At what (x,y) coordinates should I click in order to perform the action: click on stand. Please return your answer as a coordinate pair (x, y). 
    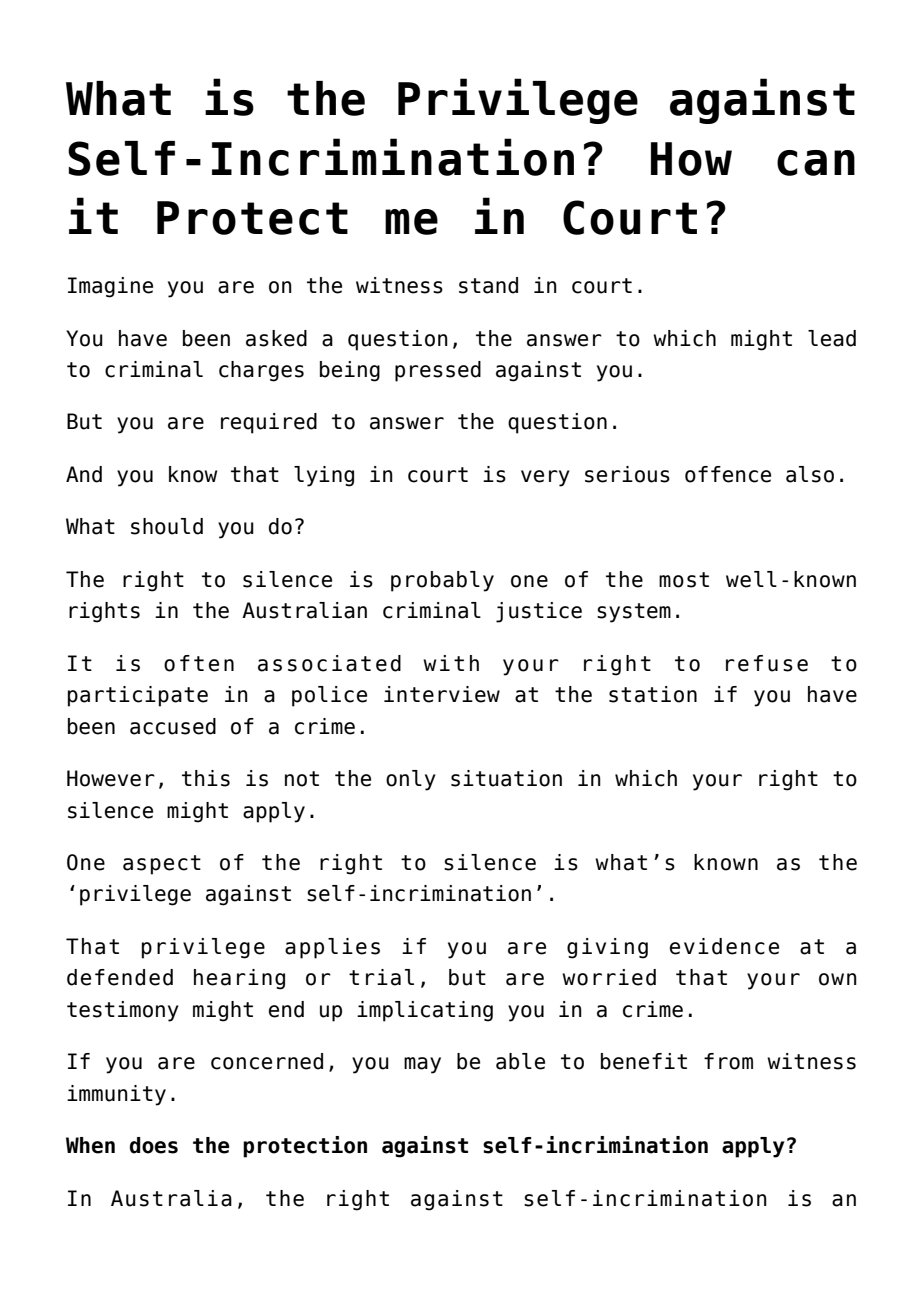
    Looking at the image, I should click on (488, 285).
